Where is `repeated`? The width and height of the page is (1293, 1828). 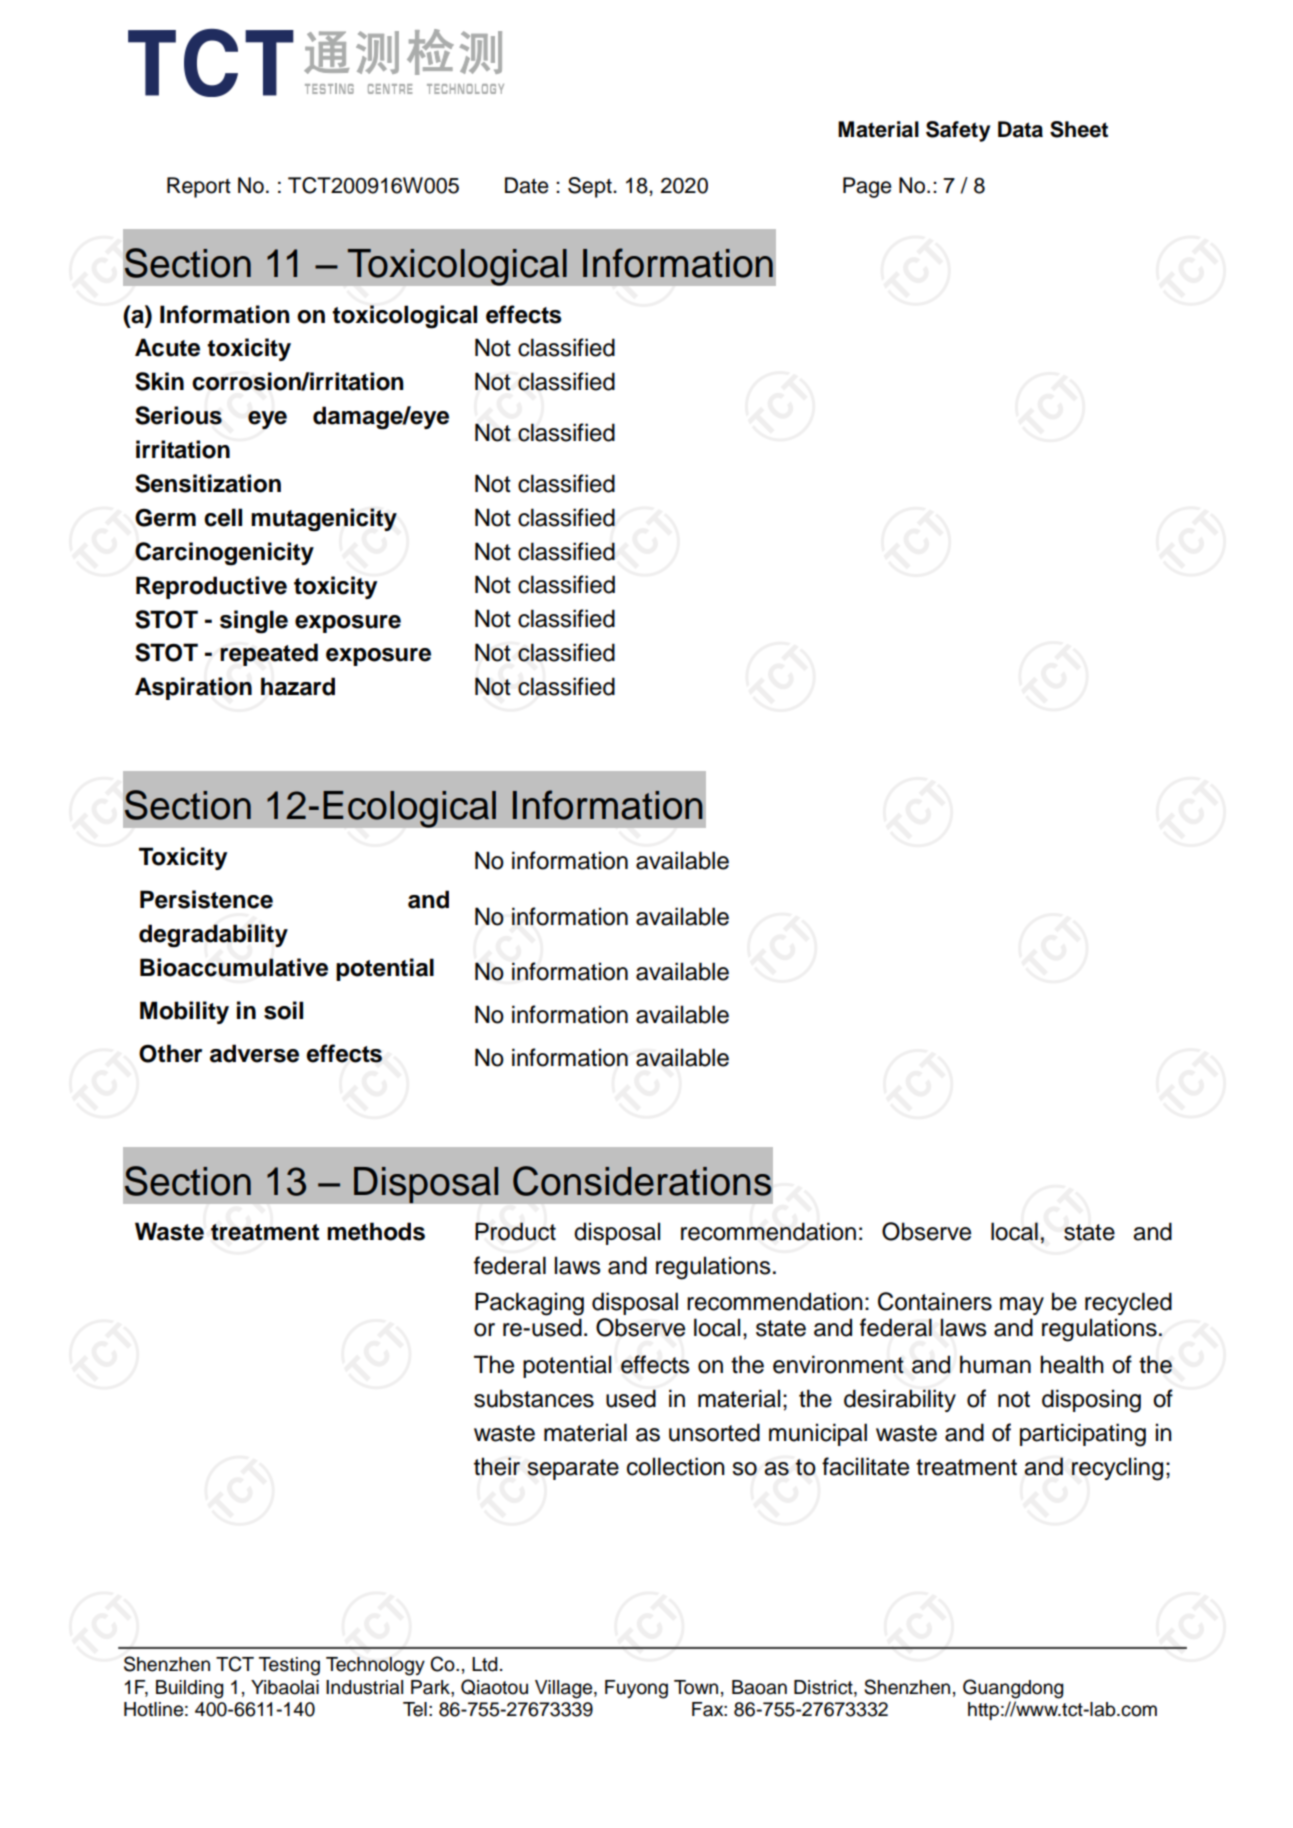
repeated is located at coordinates (269, 654).
